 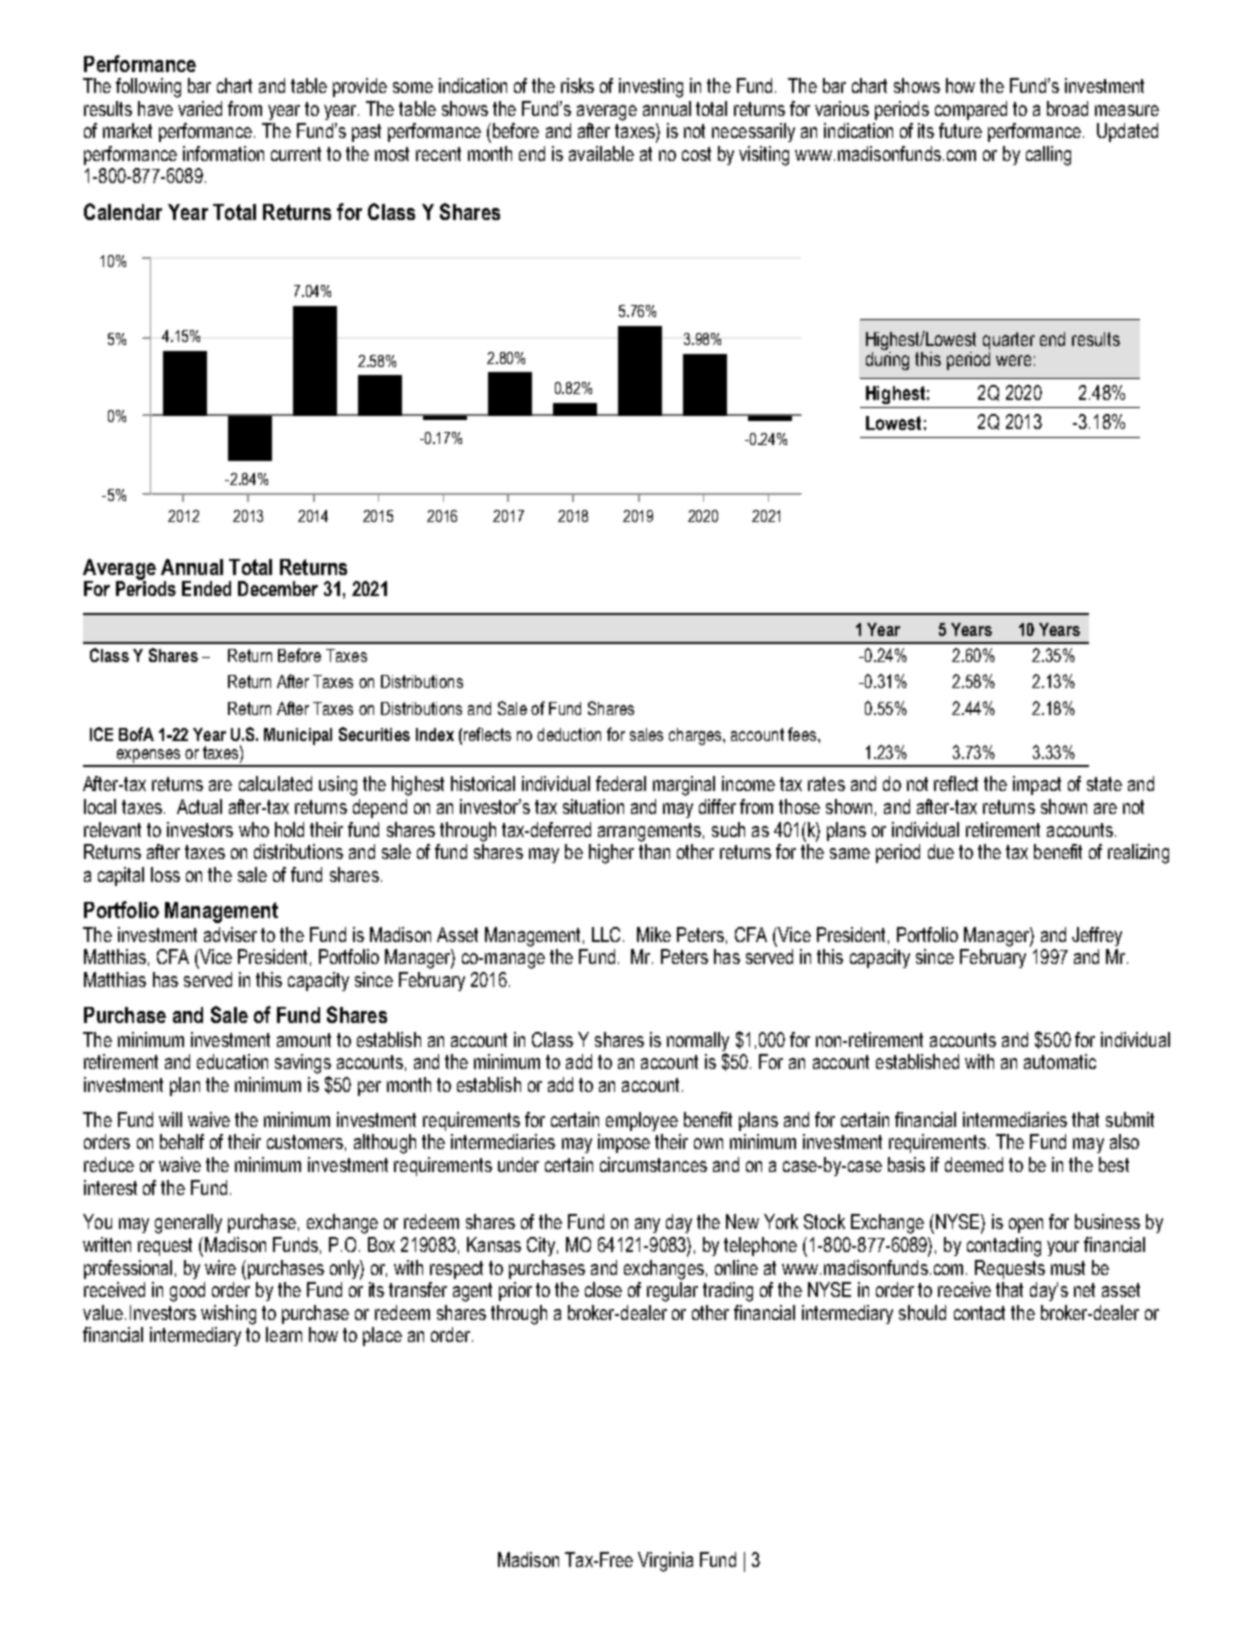 What do you see at coordinates (1048, 156) in the page?
I see `calling` at bounding box center [1048, 156].
